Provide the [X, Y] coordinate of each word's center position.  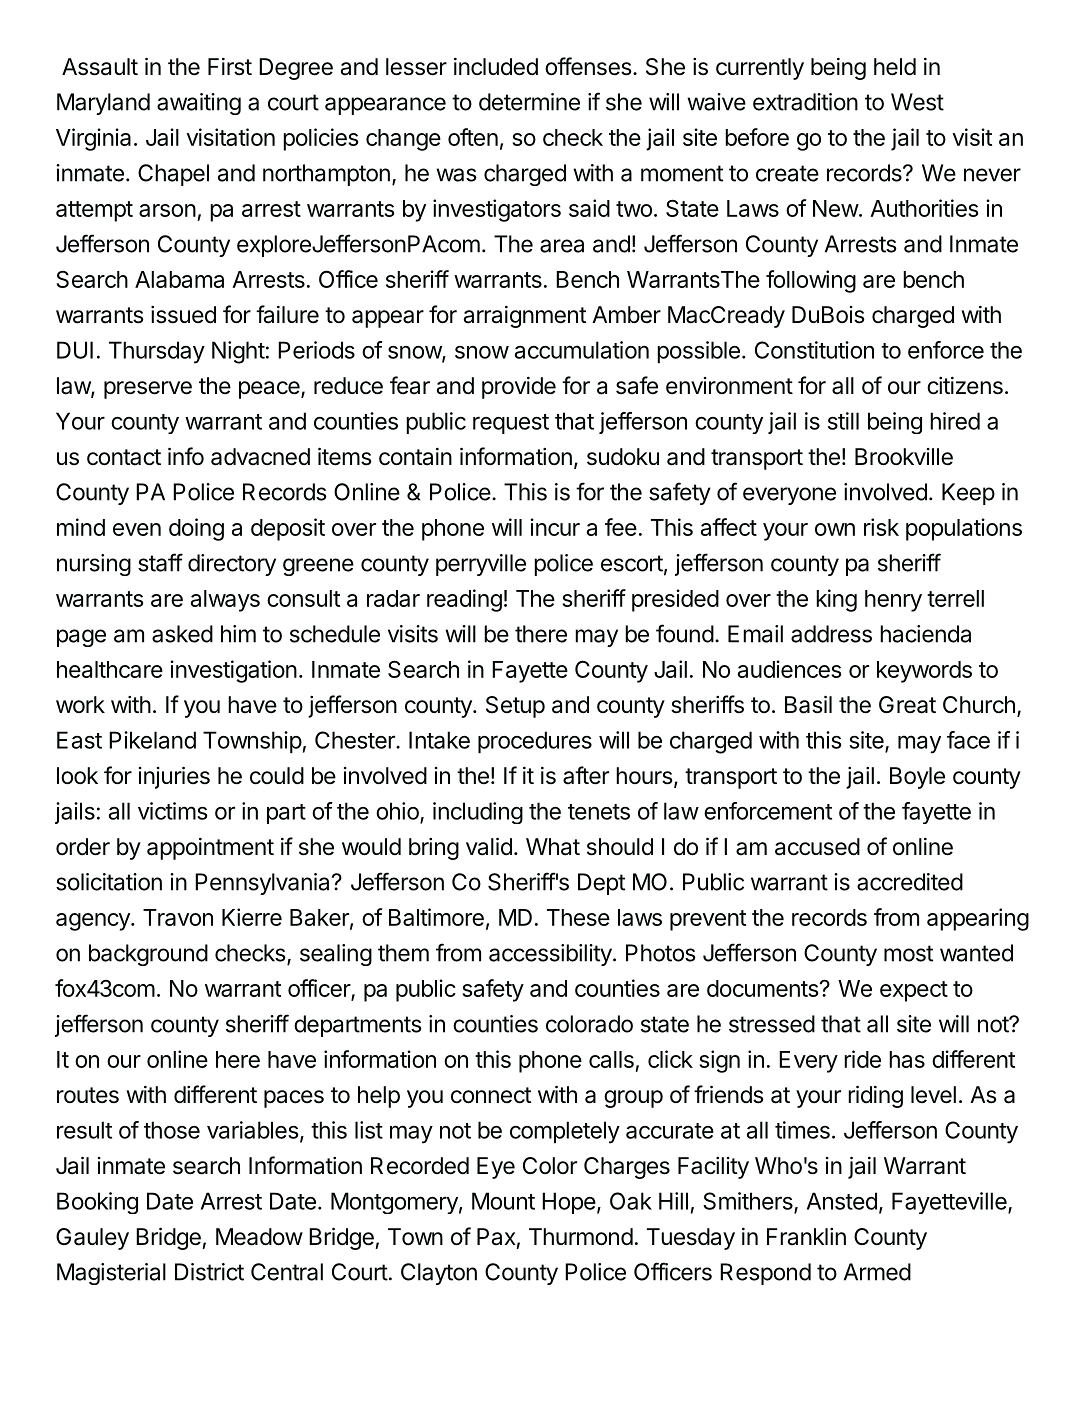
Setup [515, 707]
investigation [233, 671]
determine [529, 102]
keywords [924, 672]
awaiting [199, 104]
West [917, 102]
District [209, 1272]
